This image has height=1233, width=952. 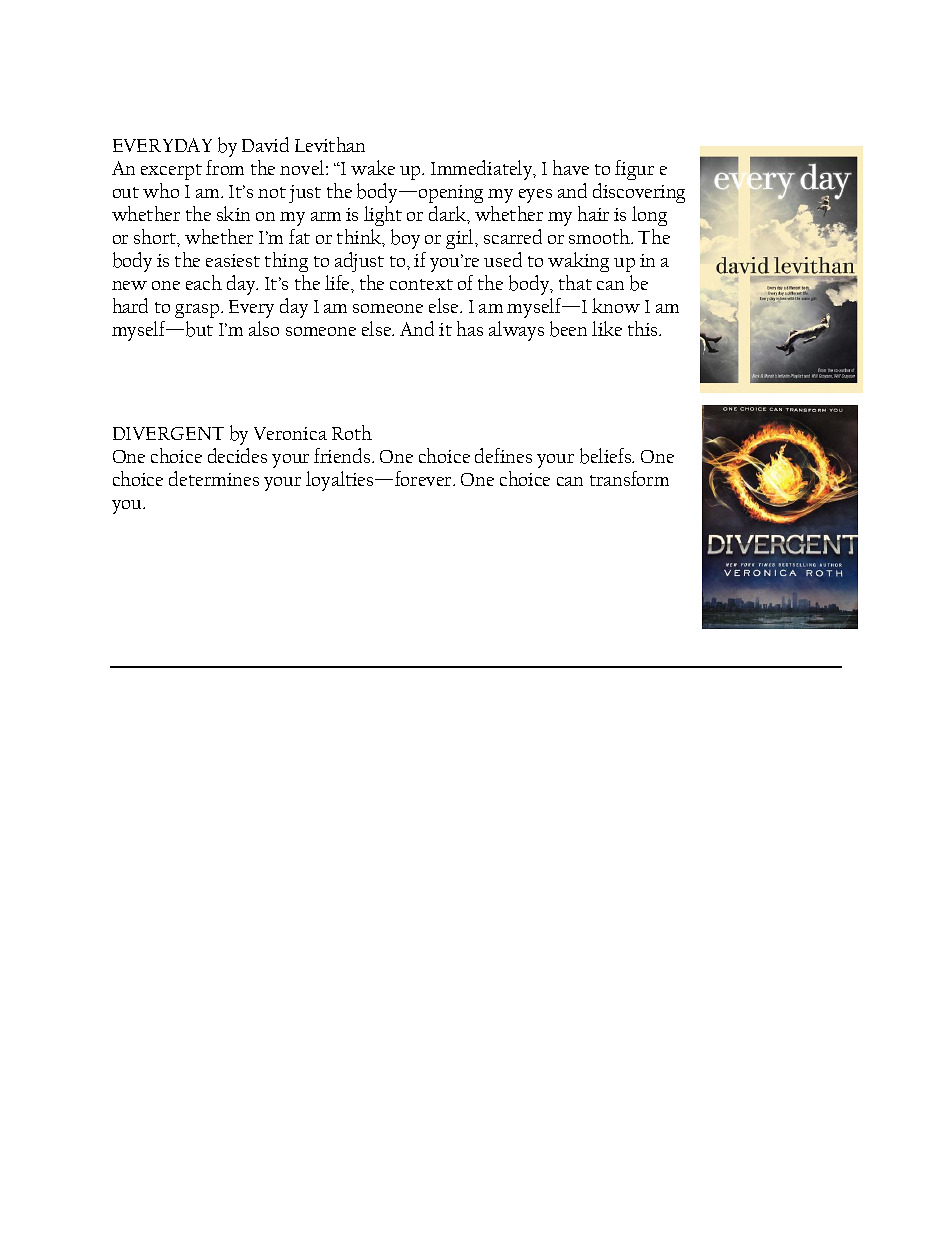 What do you see at coordinates (470, 328) in the image?
I see `has` at bounding box center [470, 328].
